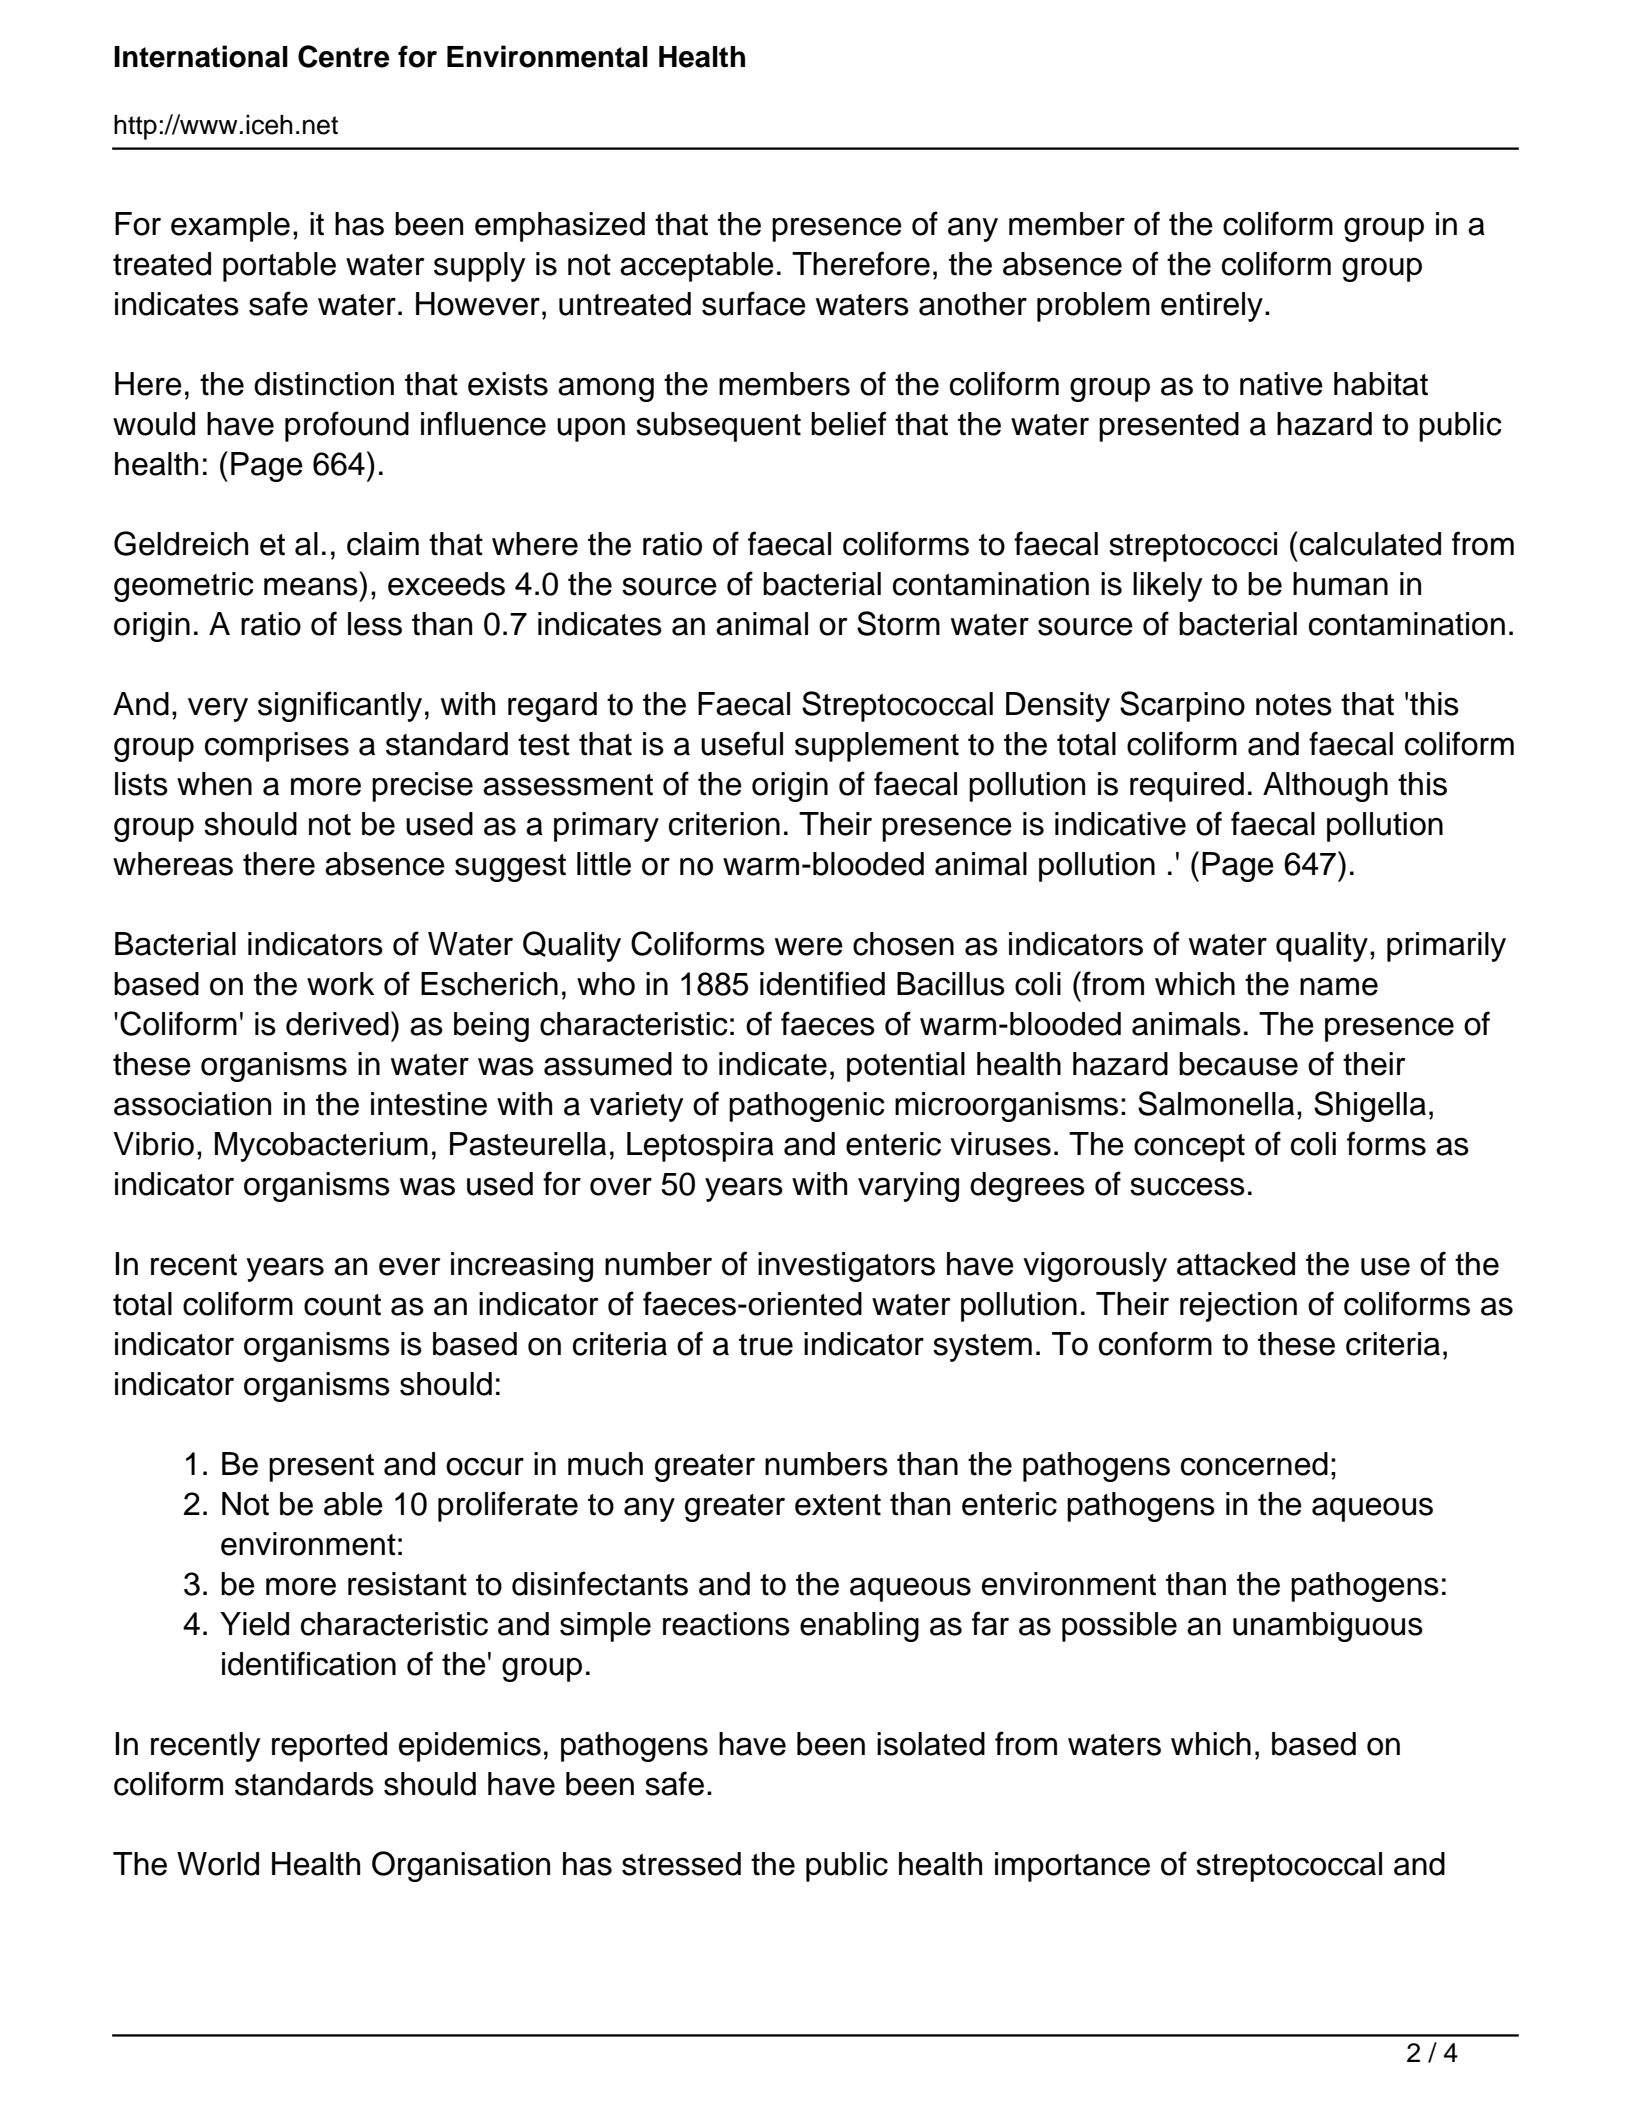 The height and width of the document is (2111, 1631). Describe the element at coordinates (329, 1747) in the document. I see `reported` at that location.
